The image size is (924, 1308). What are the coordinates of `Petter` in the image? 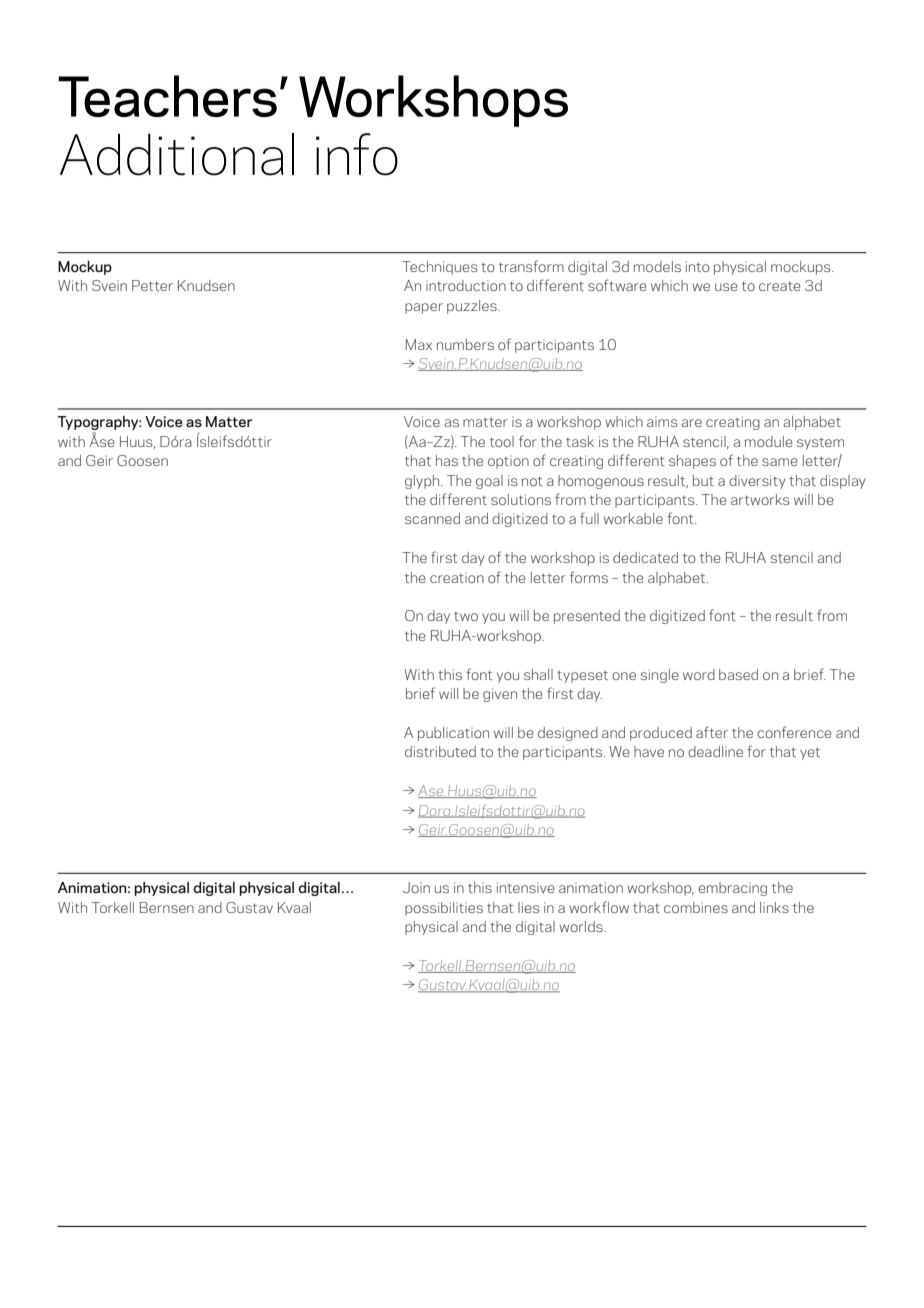 It's located at (152, 285).
